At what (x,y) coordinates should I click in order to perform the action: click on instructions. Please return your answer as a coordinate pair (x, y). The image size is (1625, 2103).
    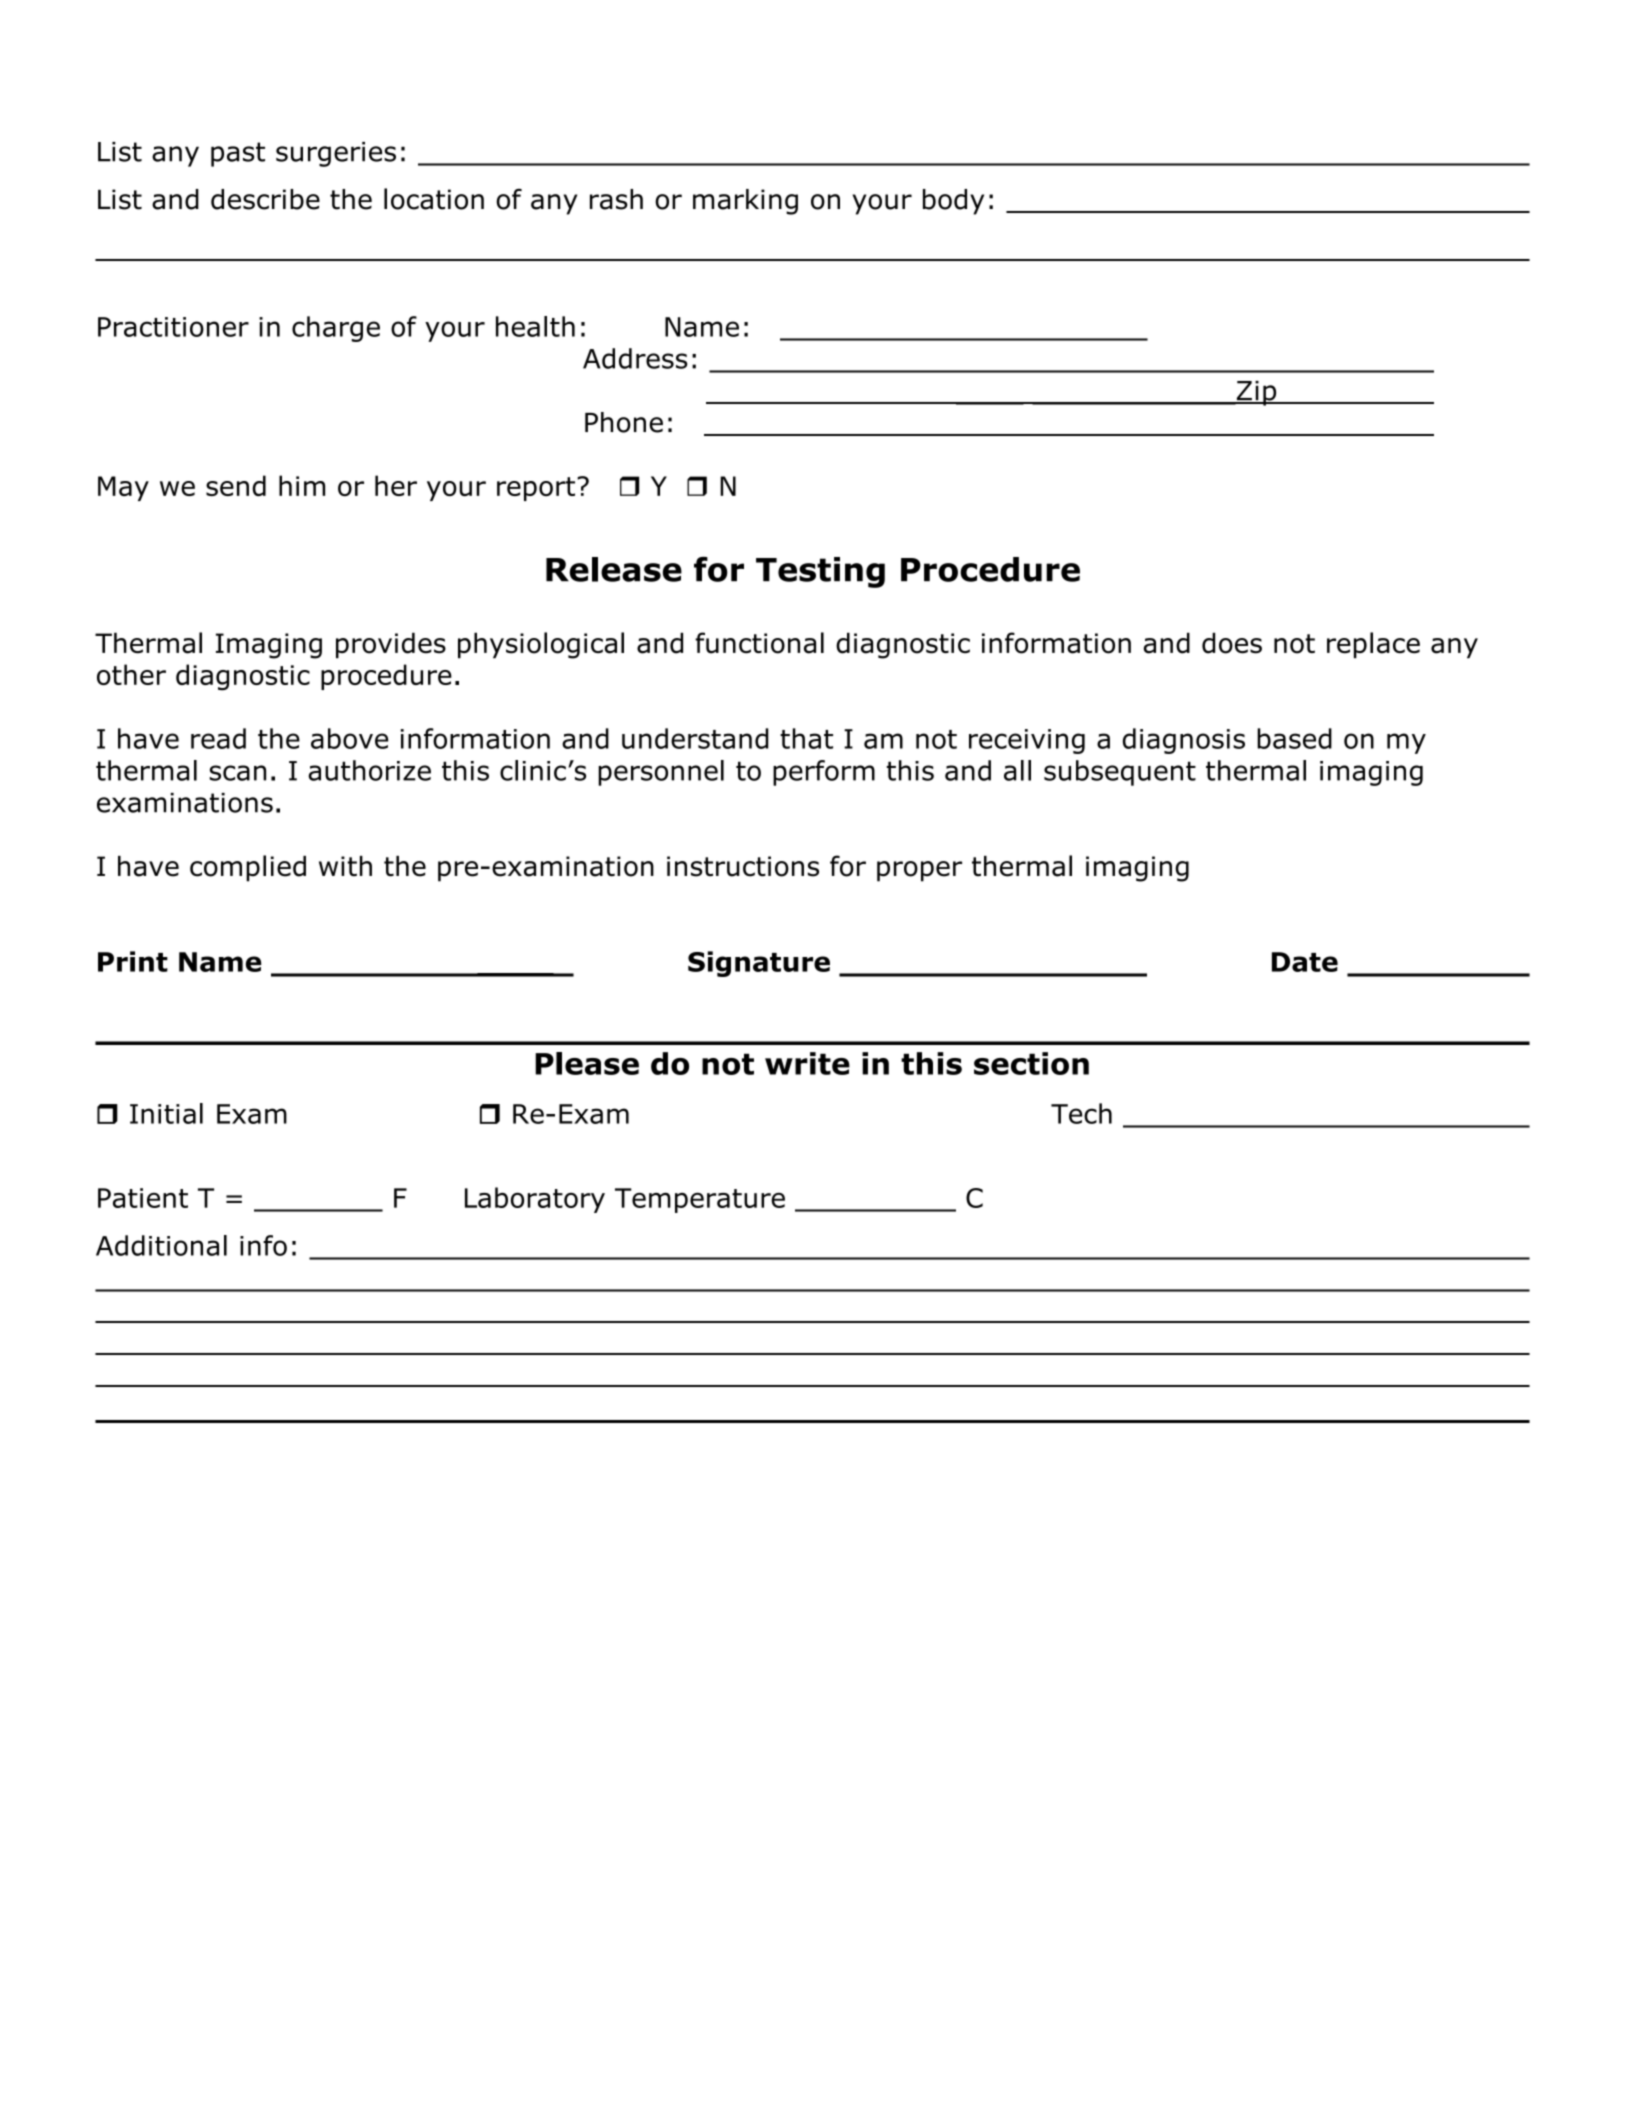
    Looking at the image, I should click on (743, 866).
